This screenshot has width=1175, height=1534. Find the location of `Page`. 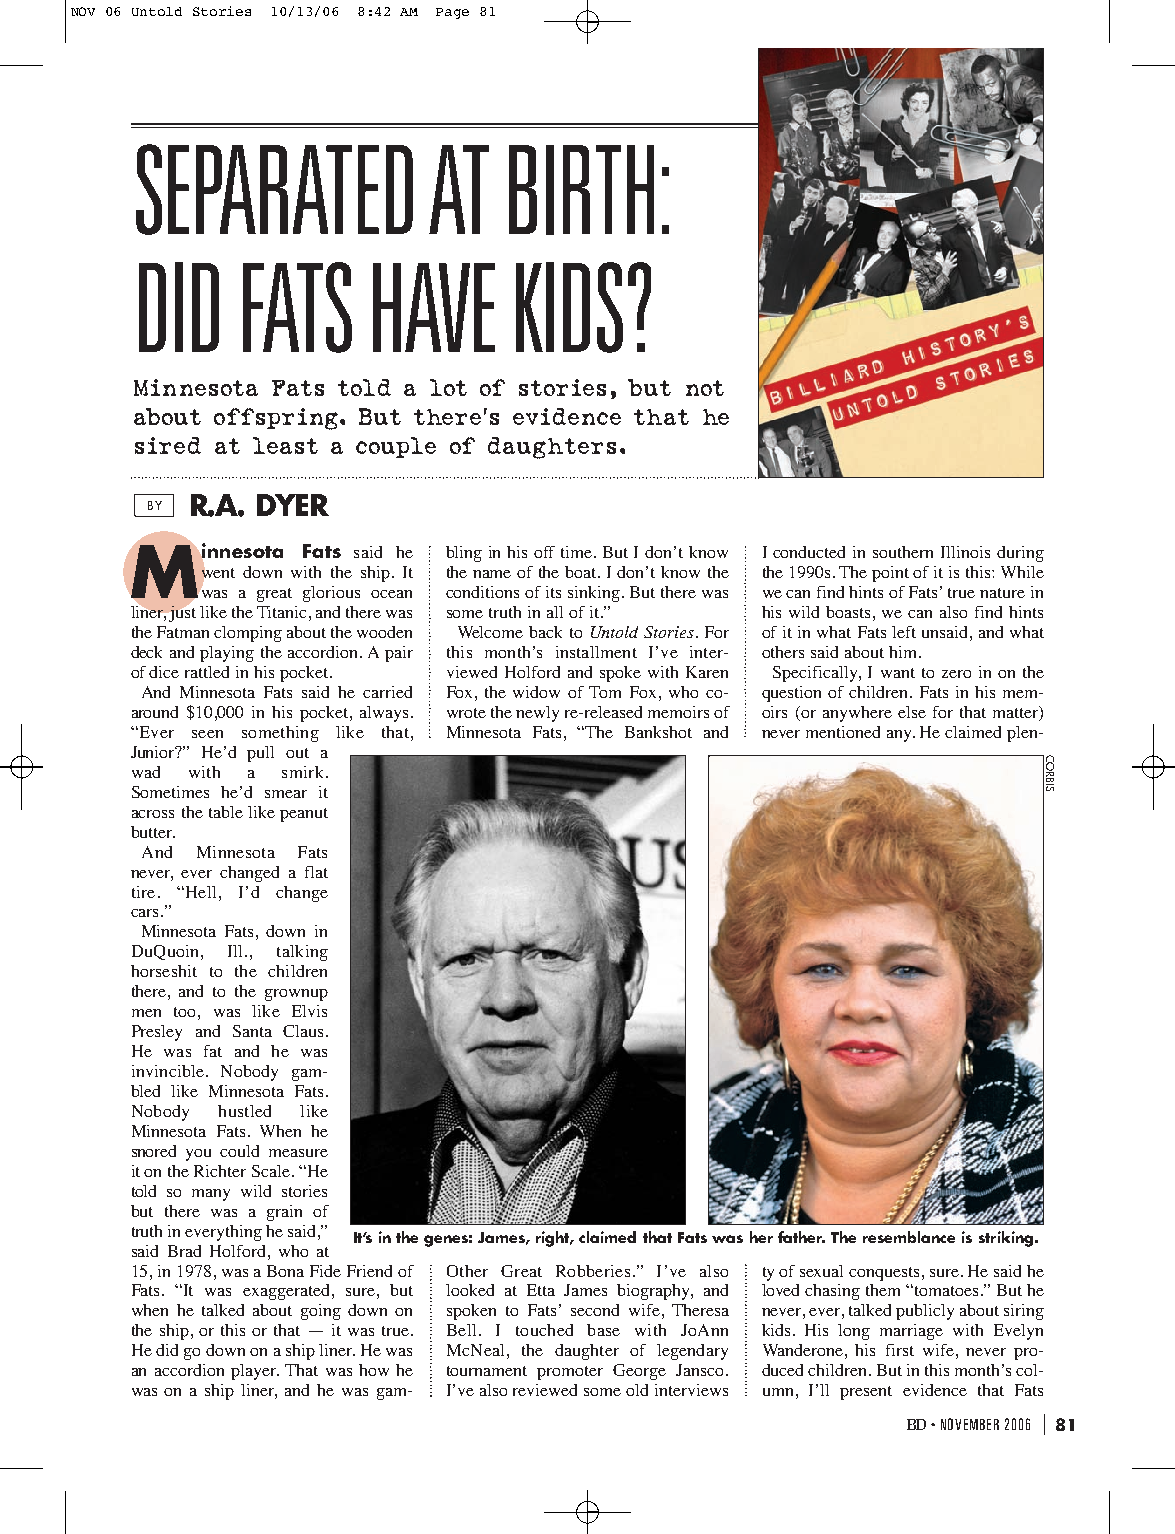

Page is located at coordinates (452, 13).
